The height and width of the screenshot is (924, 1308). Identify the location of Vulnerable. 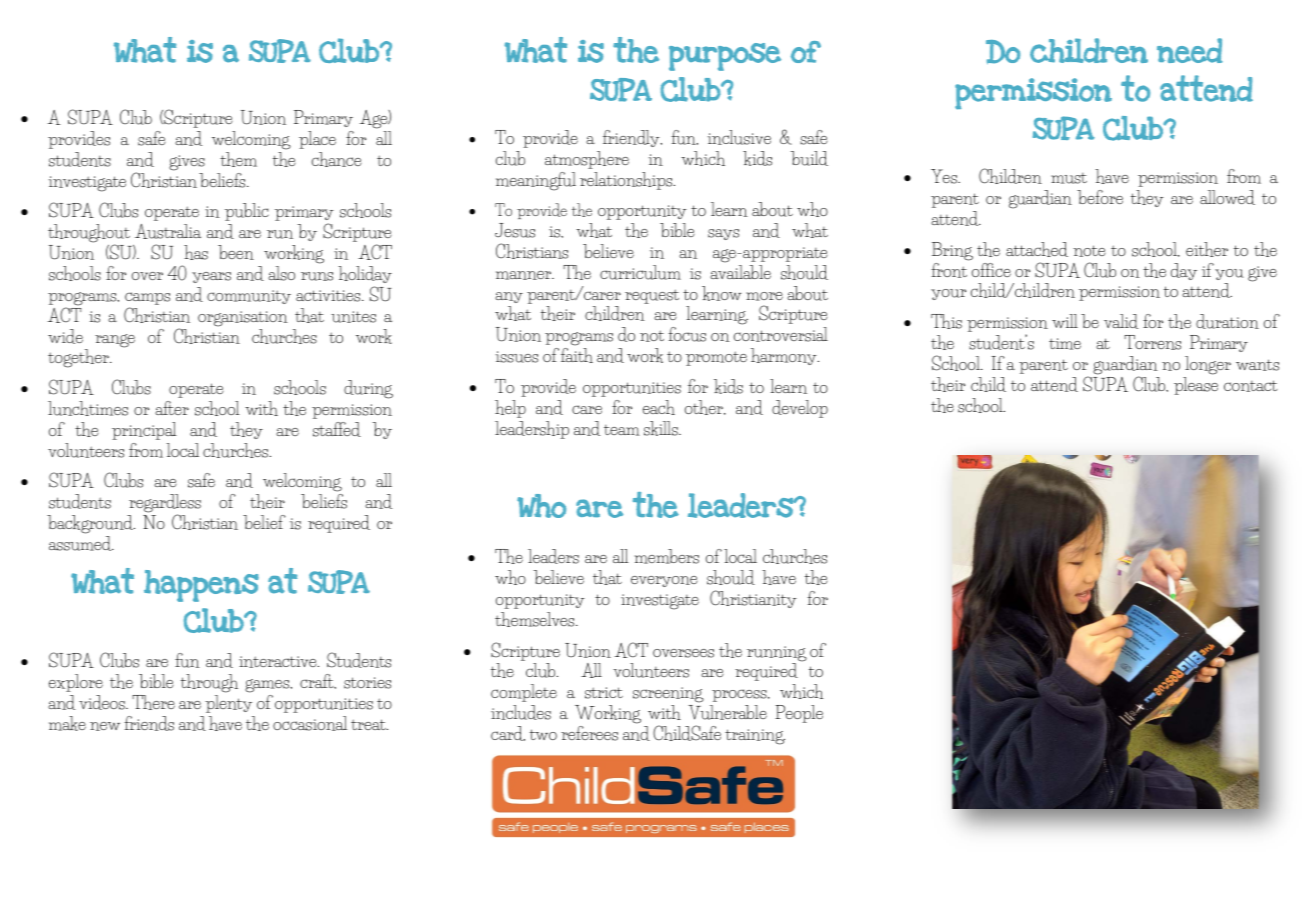
(727, 712).
